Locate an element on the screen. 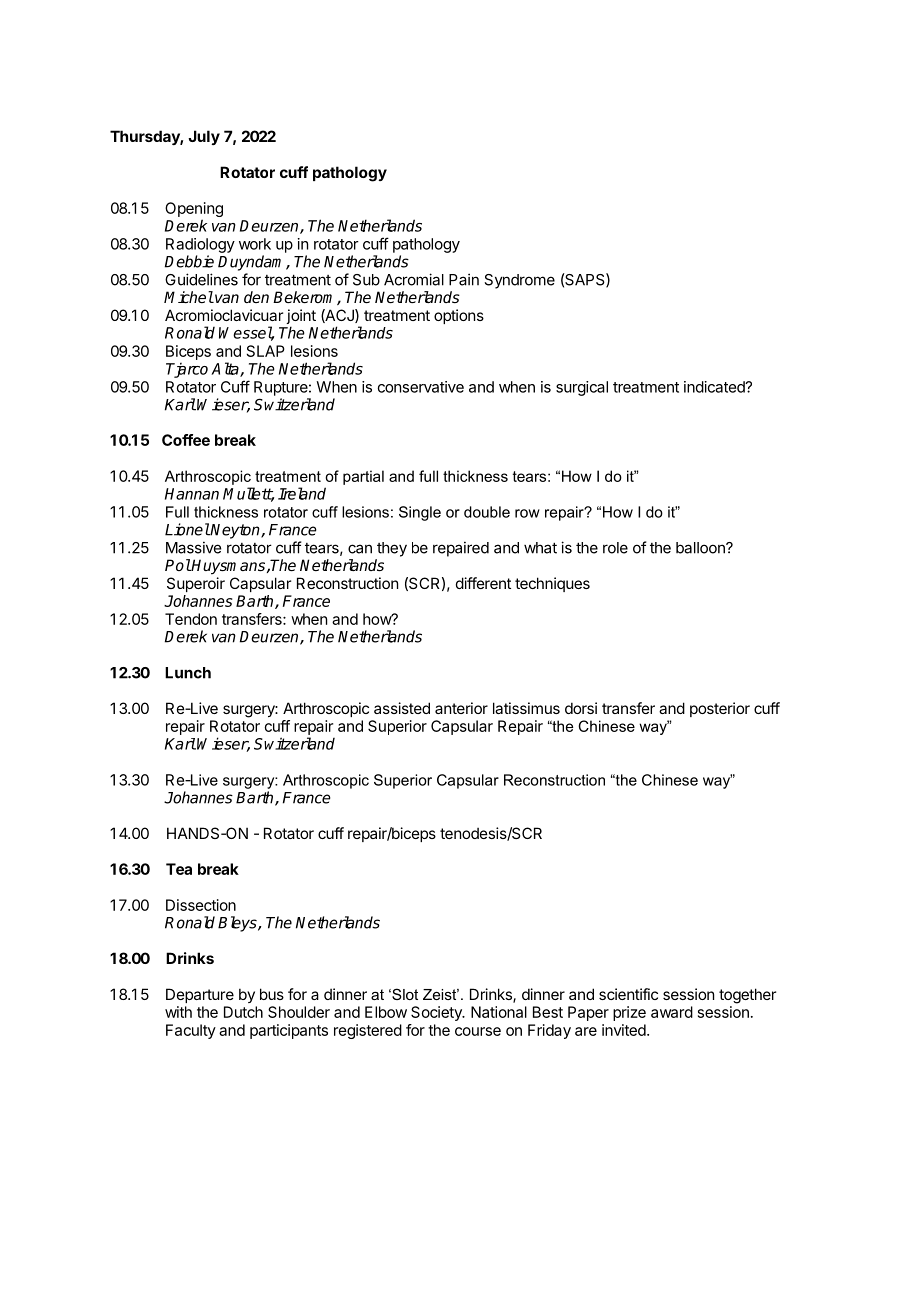 The image size is (924, 1308). award is located at coordinates (672, 1012).
